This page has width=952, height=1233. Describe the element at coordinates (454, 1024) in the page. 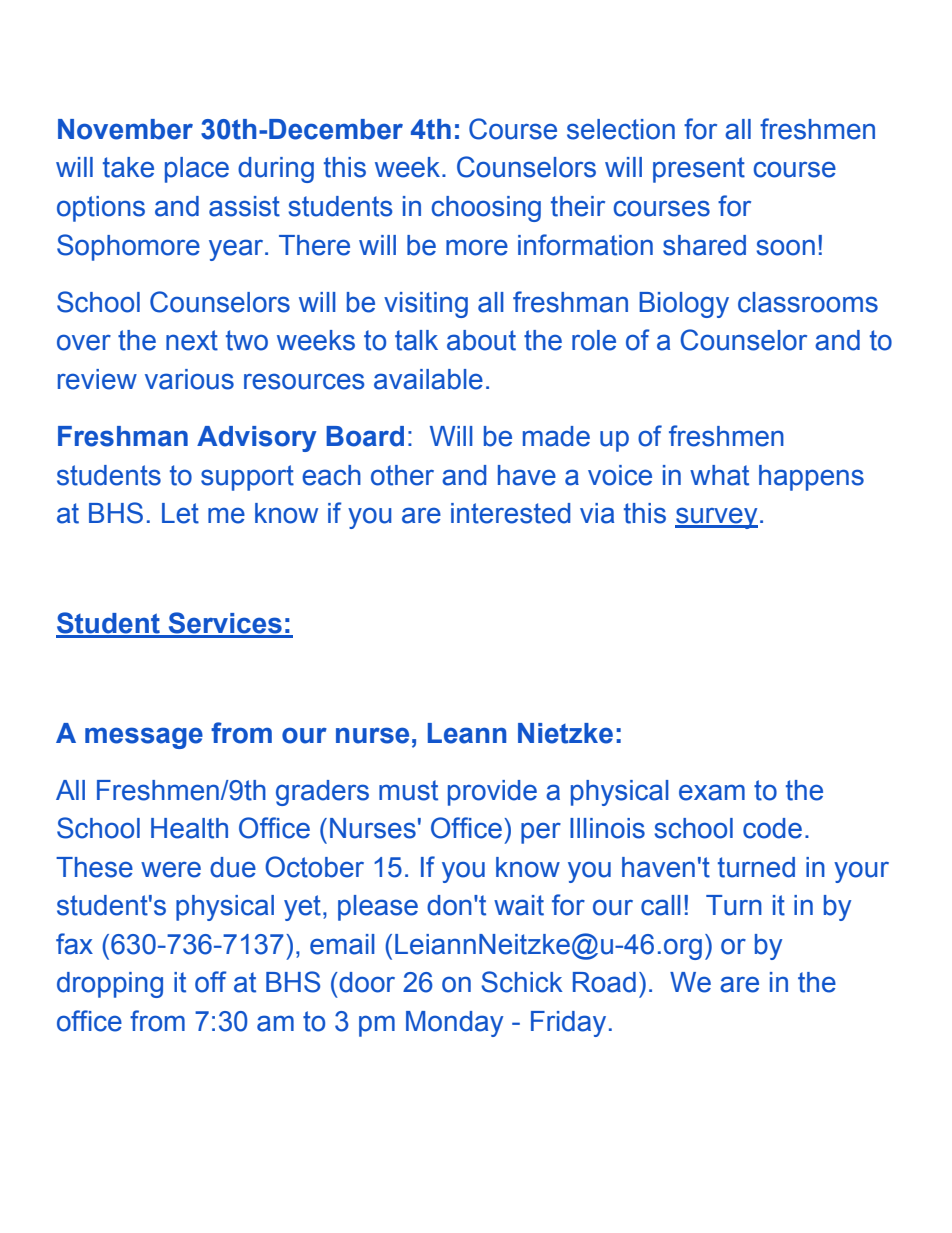

I see `Monday` at that location.
